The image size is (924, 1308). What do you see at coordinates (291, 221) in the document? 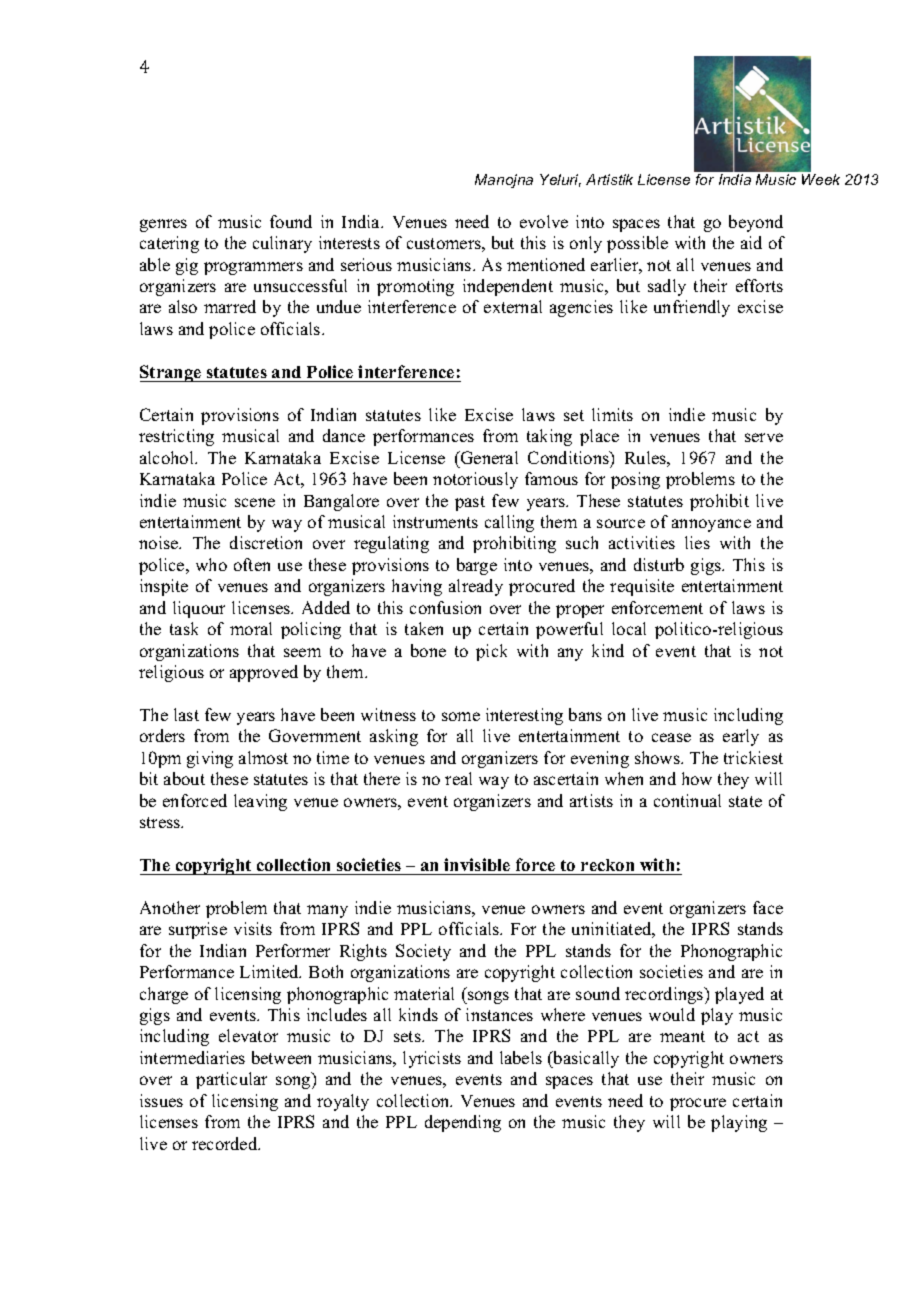
I see `found` at bounding box center [291, 221].
